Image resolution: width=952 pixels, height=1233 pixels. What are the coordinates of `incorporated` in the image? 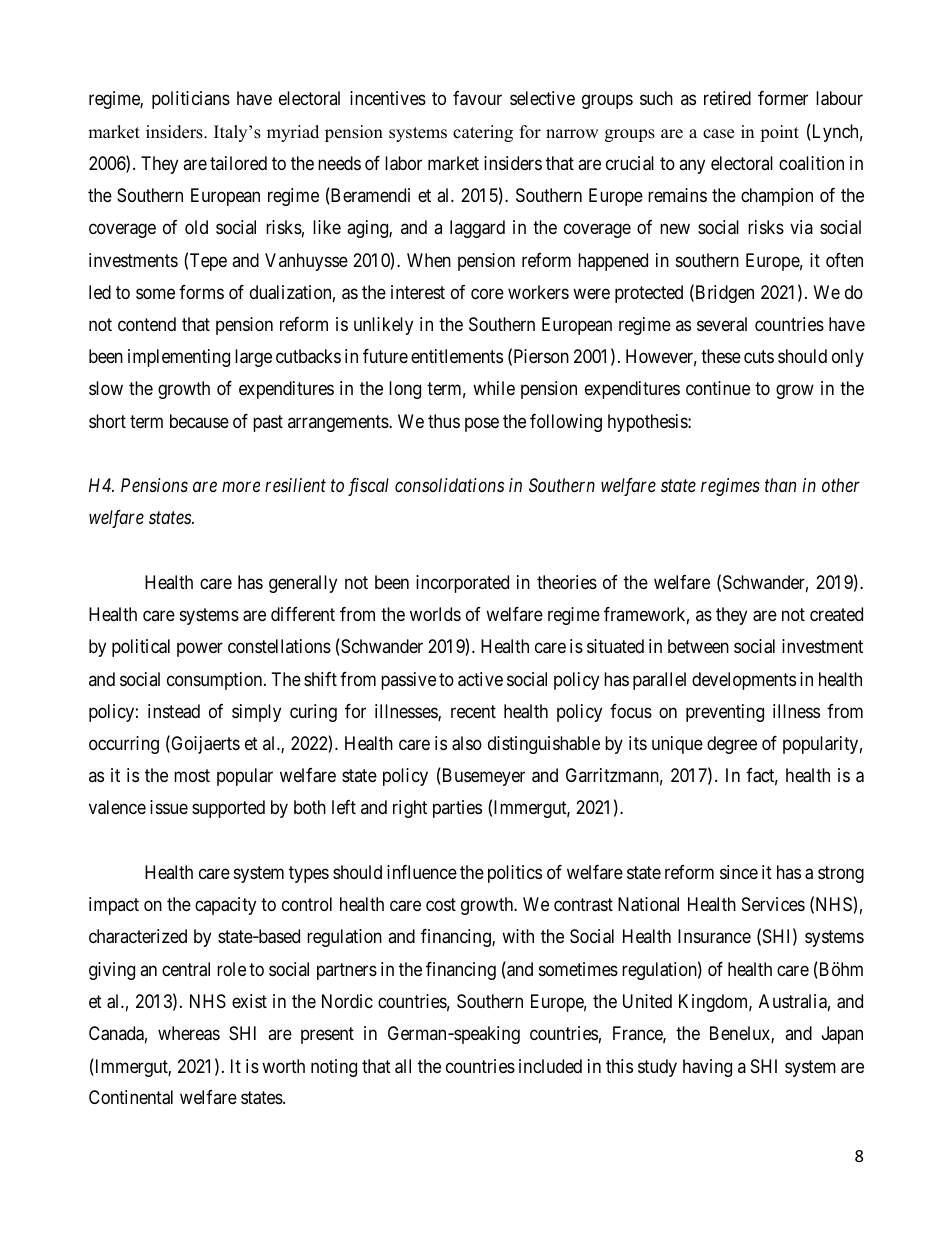 It's located at (462, 584).
